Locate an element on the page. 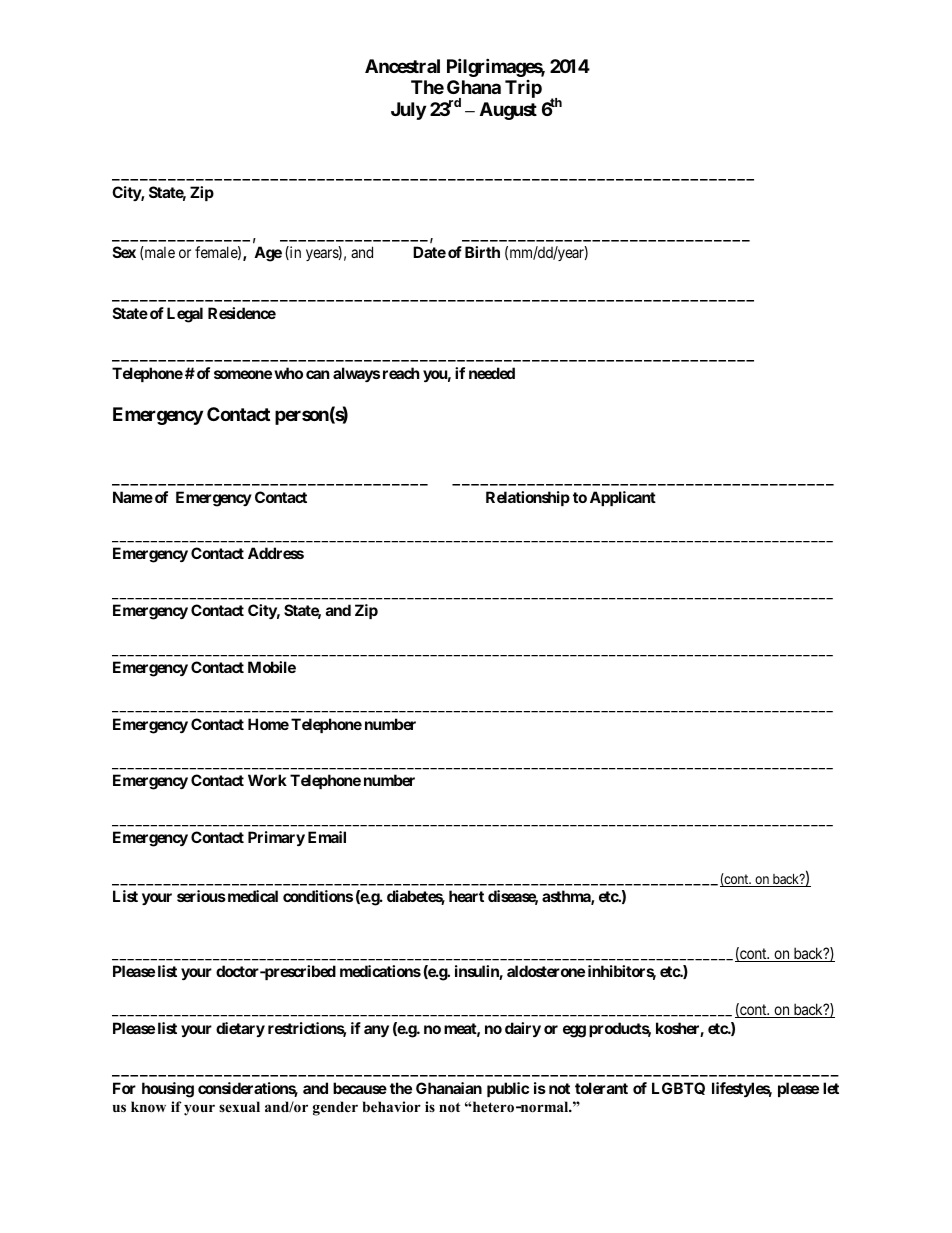 The height and width of the image is (1233, 952). Name is located at coordinates (133, 497).
